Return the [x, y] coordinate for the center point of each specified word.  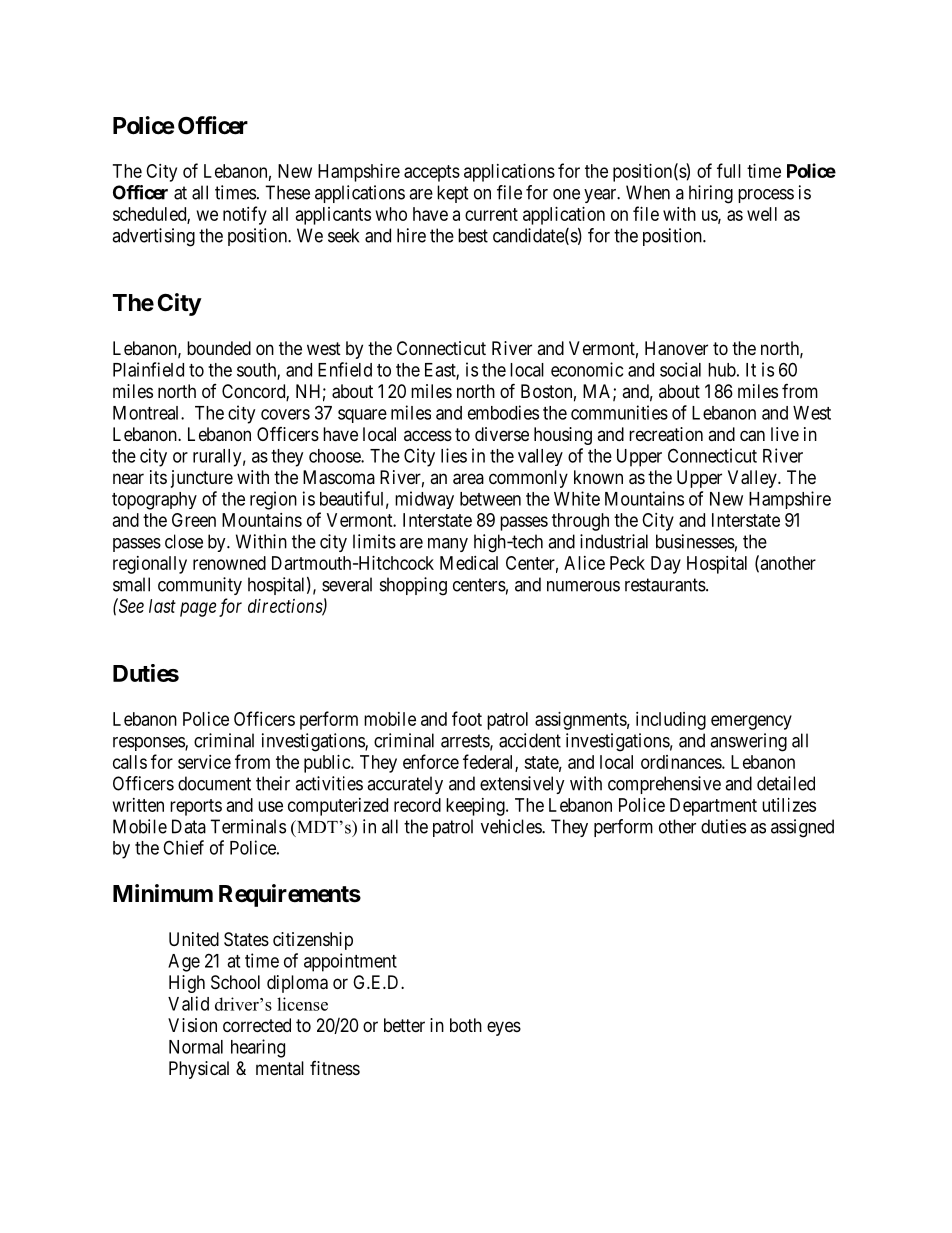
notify [245, 215]
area [468, 479]
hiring [711, 194]
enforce [431, 761]
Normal [196, 1047]
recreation [666, 434]
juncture [202, 479]
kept [453, 194]
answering [748, 742]
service [204, 762]
